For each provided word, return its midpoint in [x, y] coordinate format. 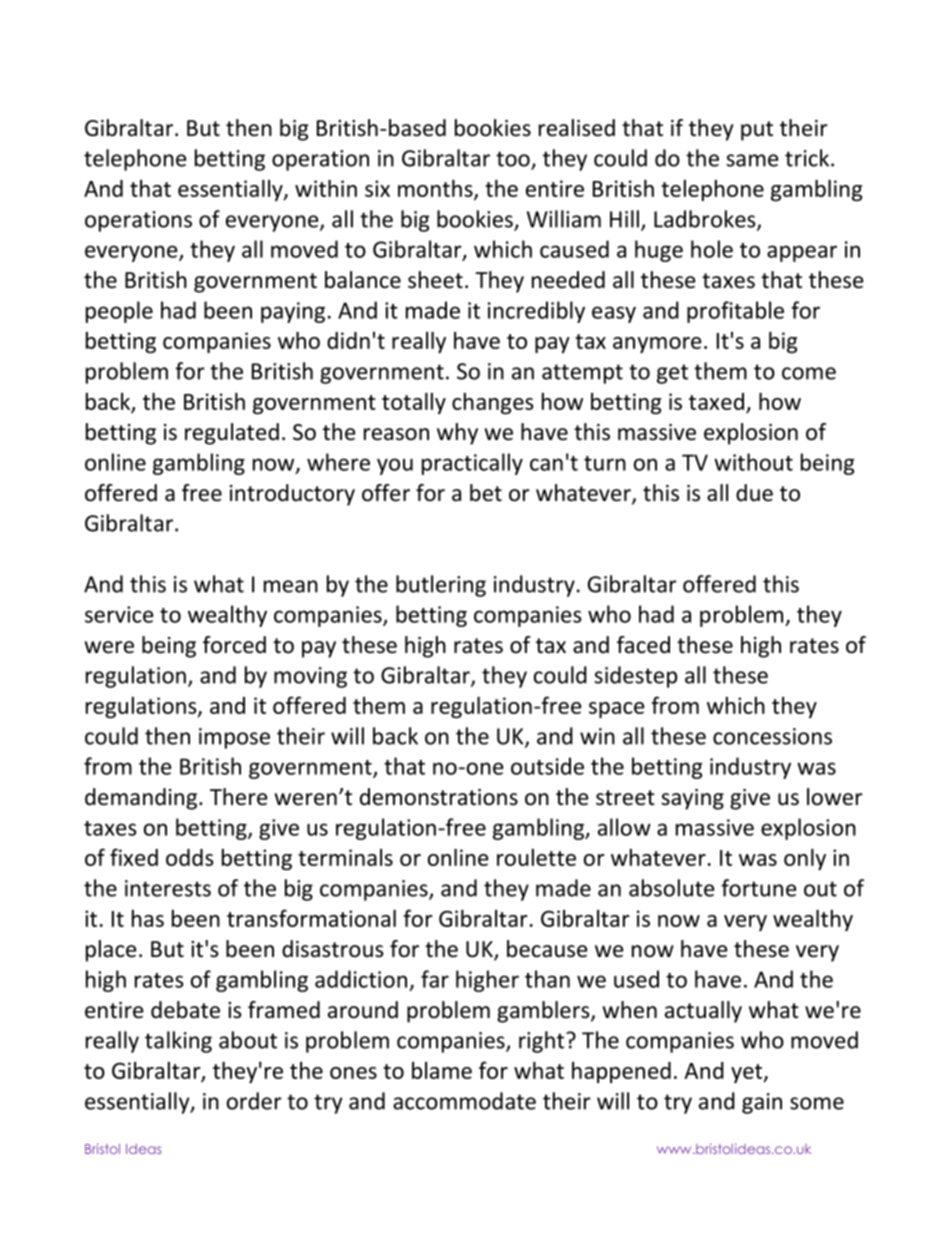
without [753, 462]
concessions [772, 736]
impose [234, 738]
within [326, 188]
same [752, 160]
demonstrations [439, 797]
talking [178, 1042]
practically [472, 464]
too [514, 160]
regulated [232, 434]
